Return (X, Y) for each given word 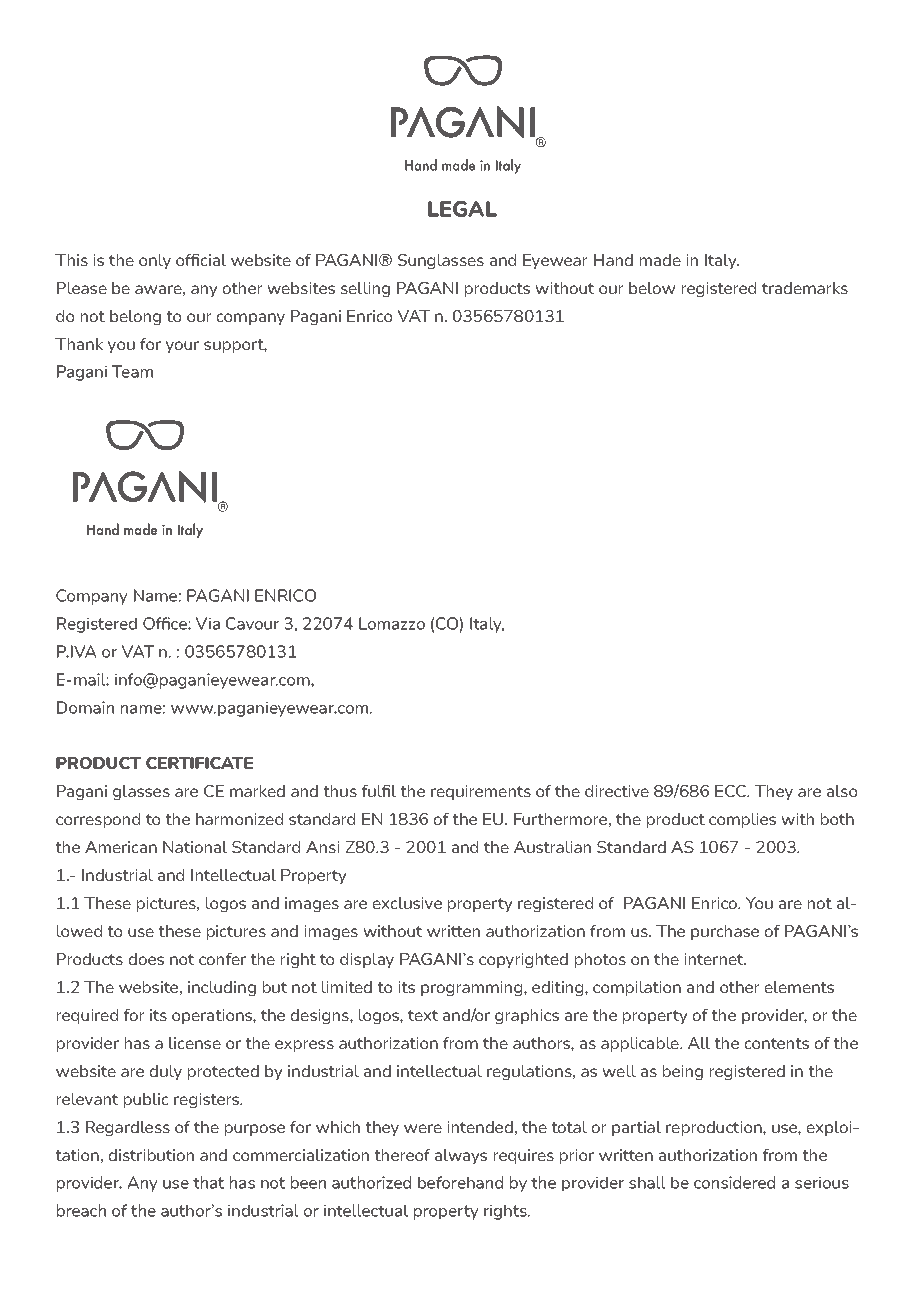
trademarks (805, 288)
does (146, 959)
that (208, 1182)
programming (473, 988)
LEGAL (462, 209)
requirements (481, 792)
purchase (725, 932)
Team (132, 371)
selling (365, 289)
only (155, 261)
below (652, 288)
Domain (85, 707)
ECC (731, 791)
